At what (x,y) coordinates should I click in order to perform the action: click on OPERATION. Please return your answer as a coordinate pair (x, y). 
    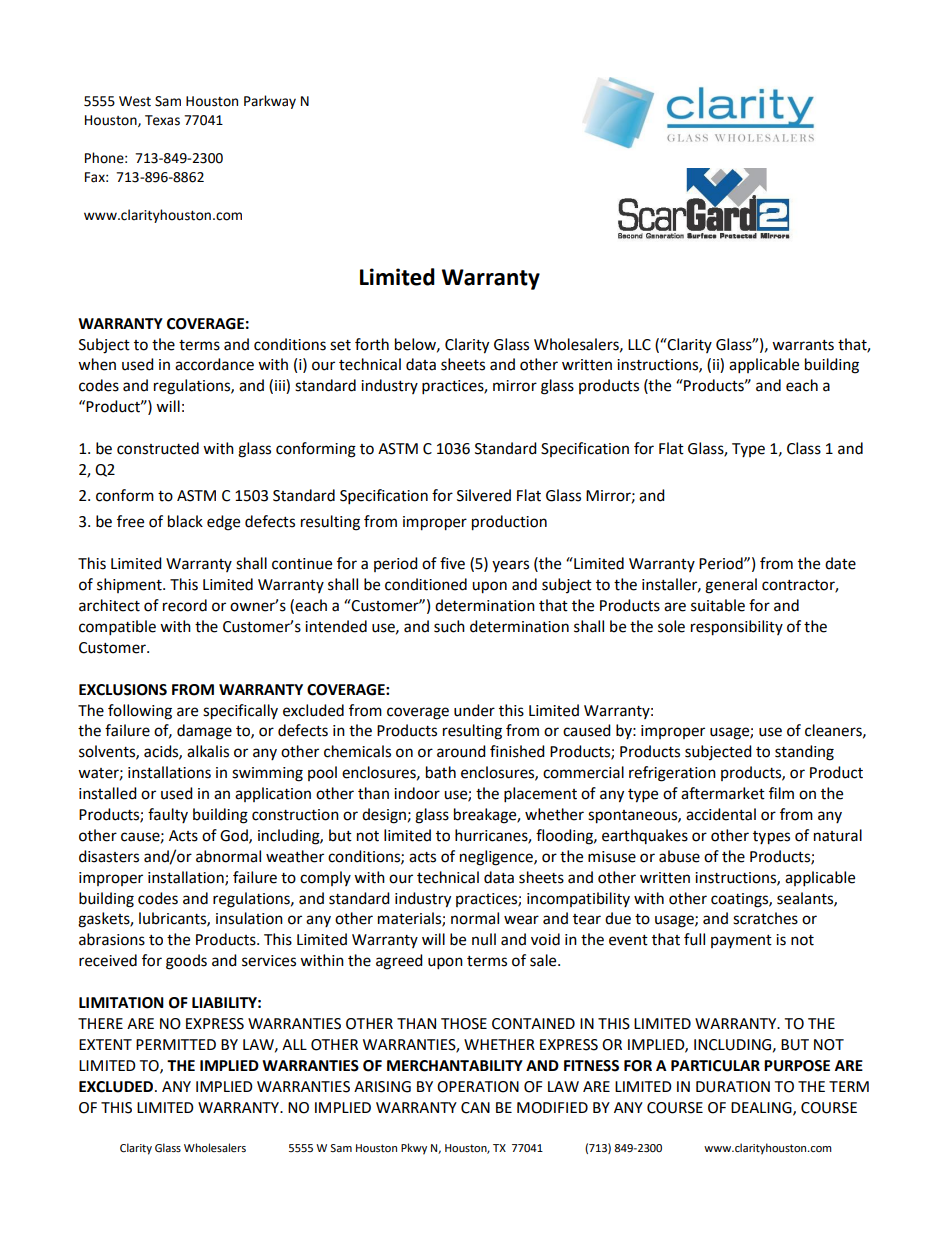
    Looking at the image, I should click on (478, 1087).
